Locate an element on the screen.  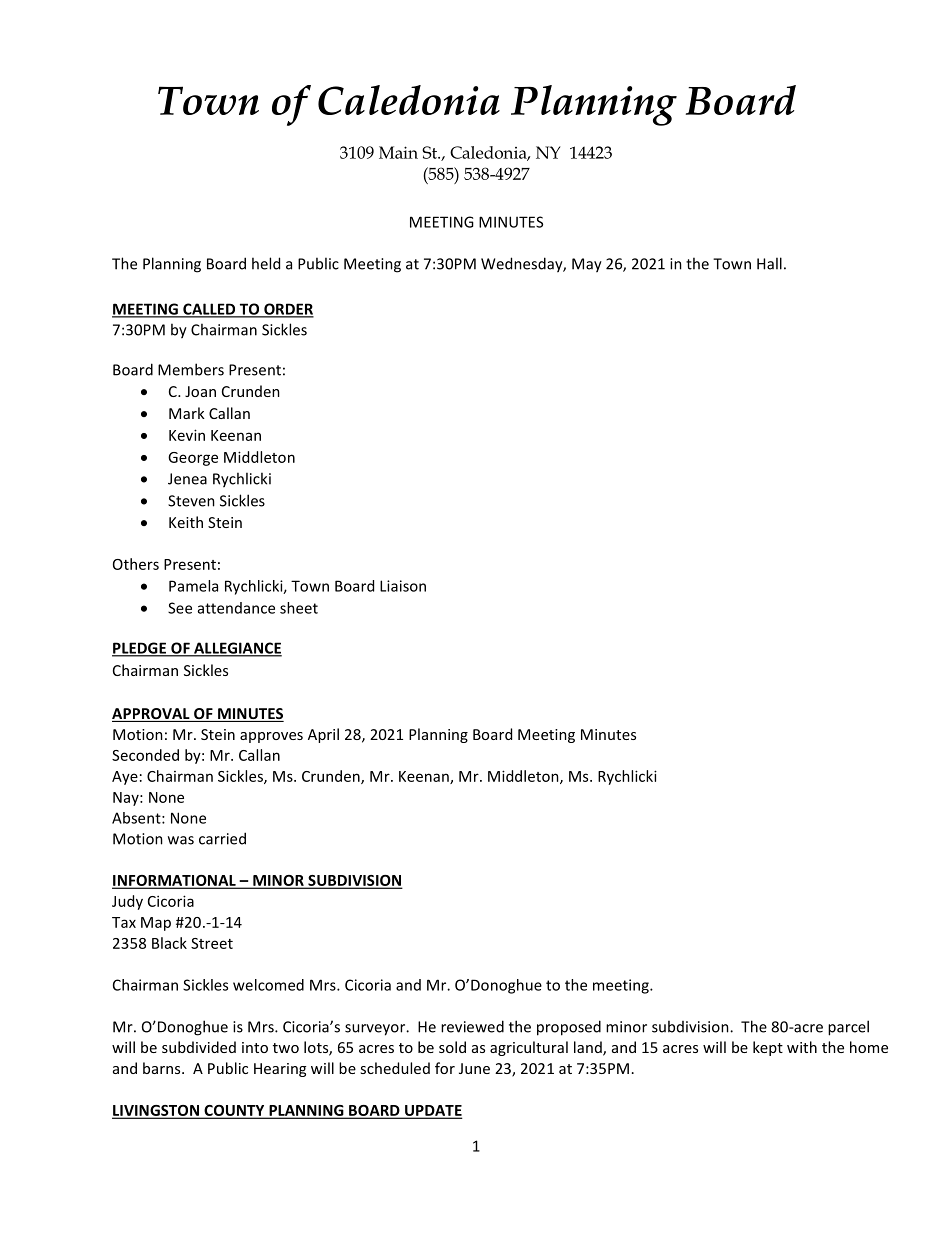
Seconded is located at coordinates (145, 755).
